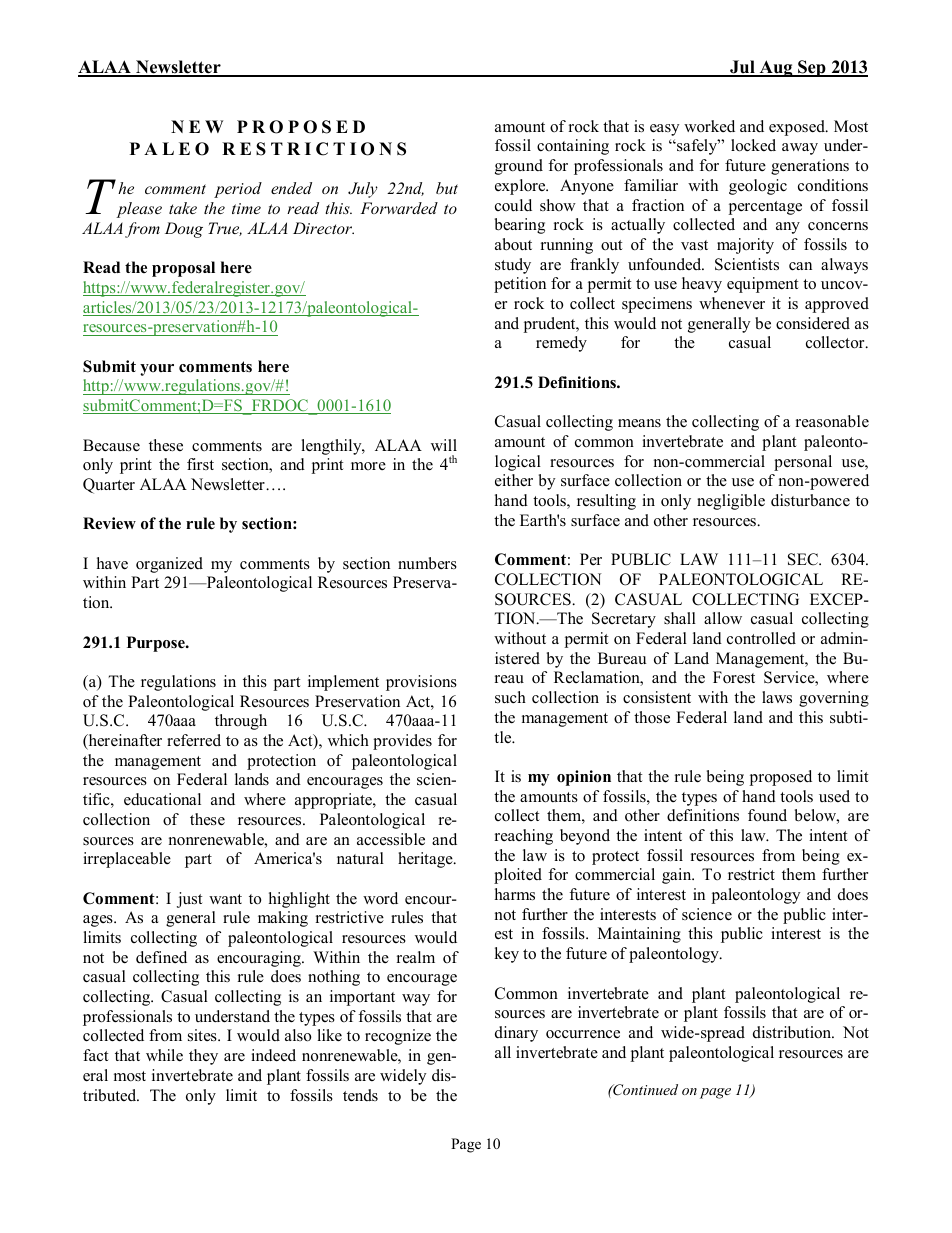 The image size is (952, 1233). I want to click on they, so click(203, 1057).
